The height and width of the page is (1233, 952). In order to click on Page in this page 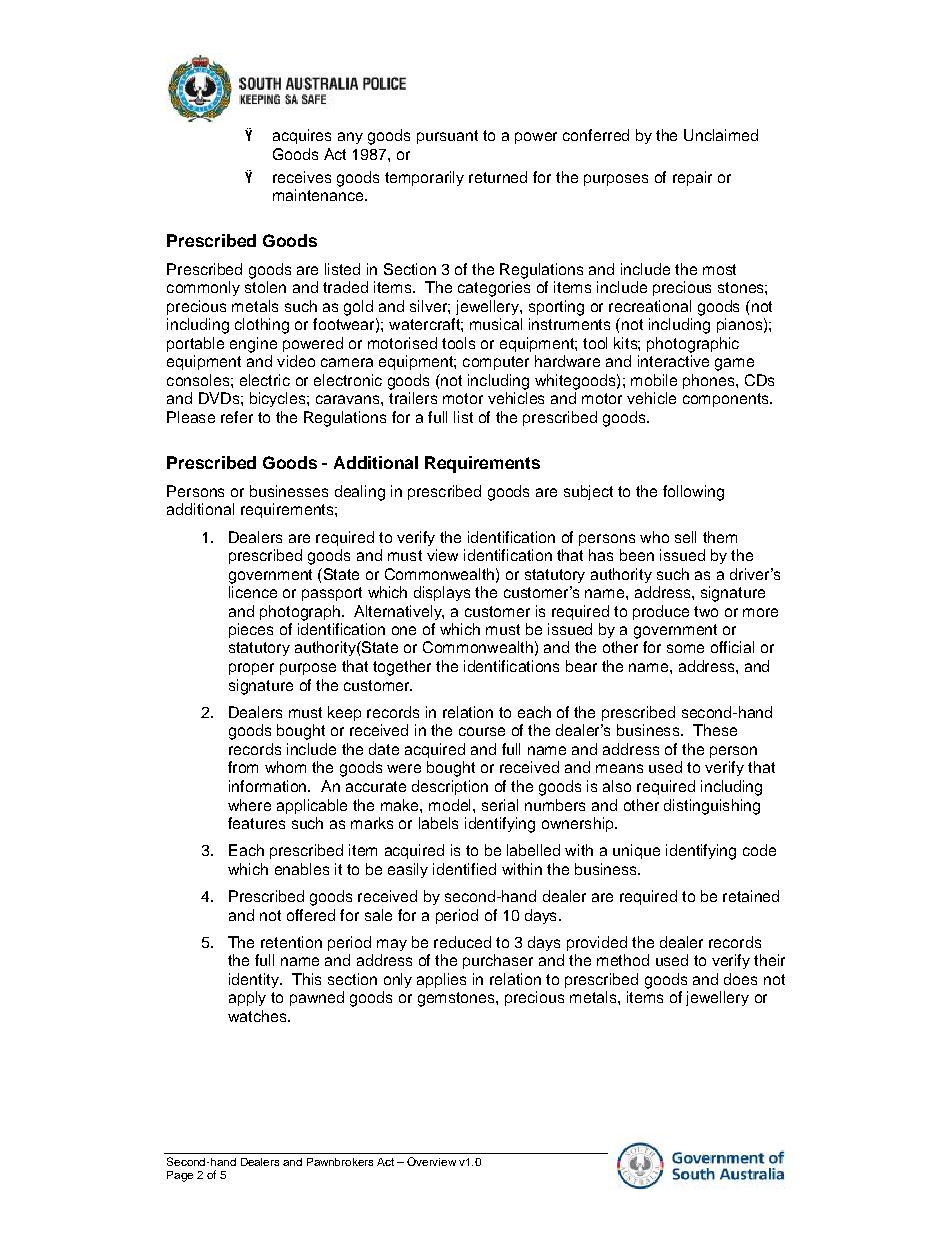, I will do `click(180, 1176)`.
